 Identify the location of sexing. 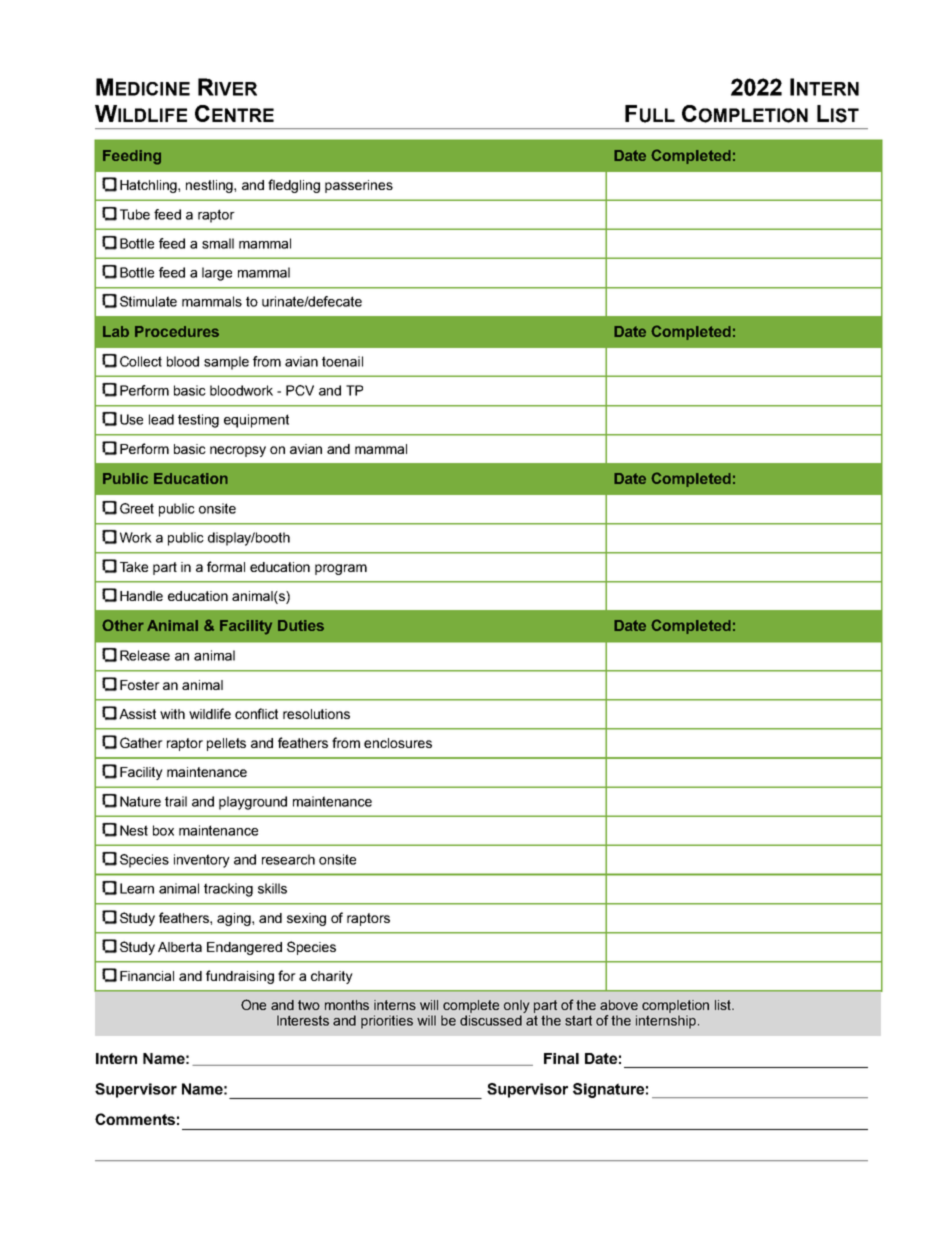
(306, 919).
